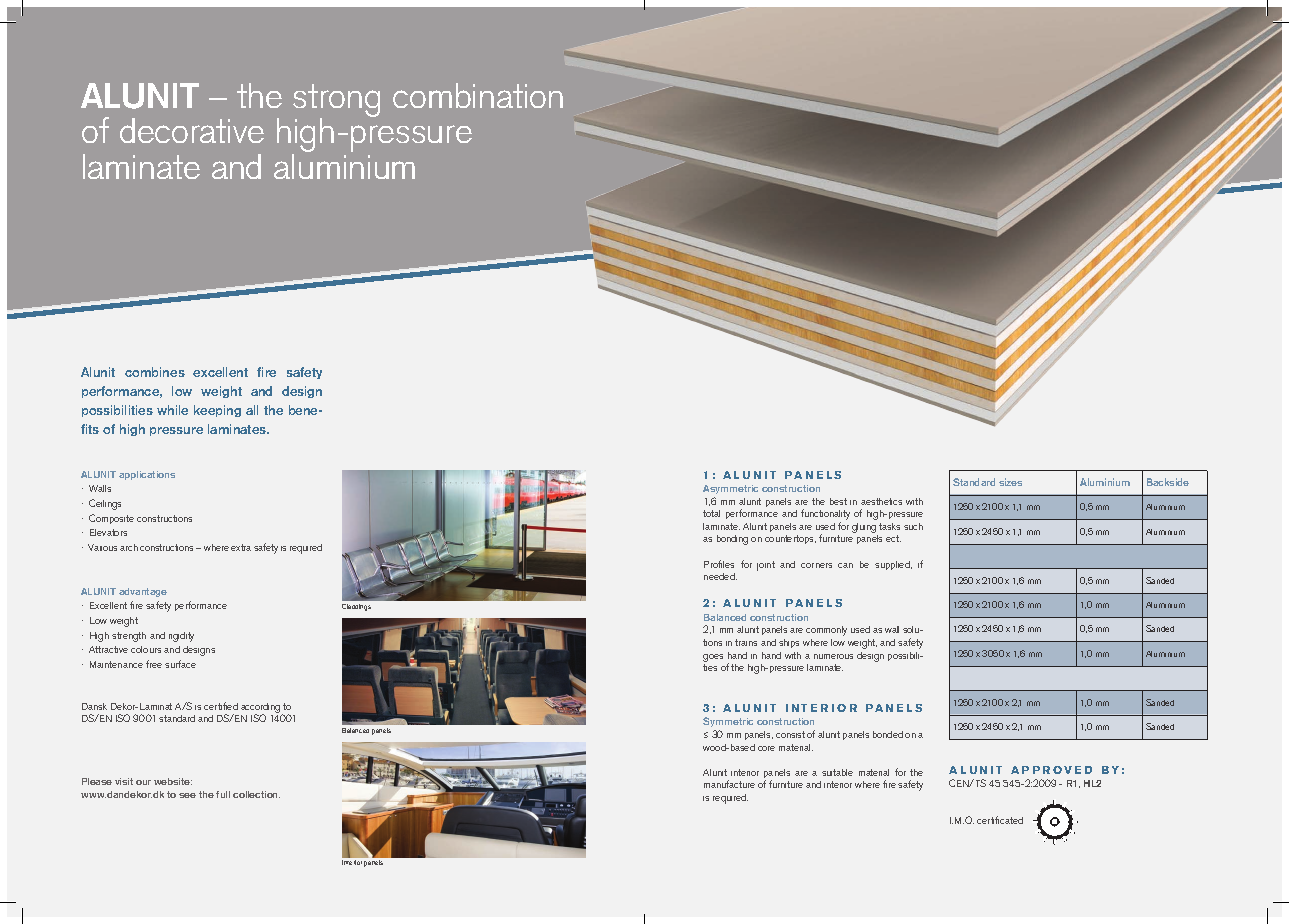 The image size is (1289, 924). Describe the element at coordinates (729, 784) in the image. I see `manufacture` at that location.
